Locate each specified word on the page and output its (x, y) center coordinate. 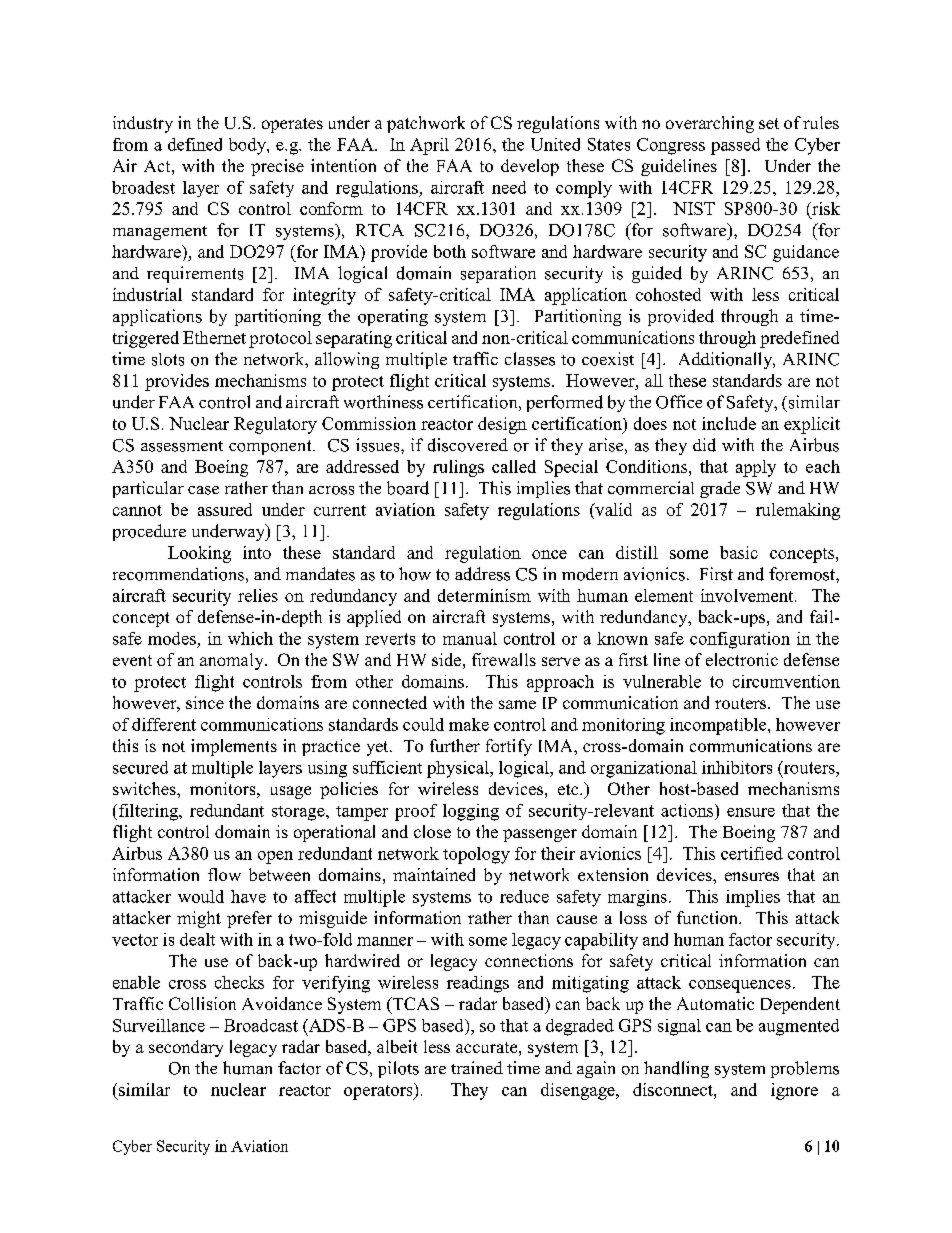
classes (530, 359)
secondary (186, 1048)
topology (476, 855)
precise (277, 167)
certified (752, 853)
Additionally (727, 360)
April (429, 146)
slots (168, 359)
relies (258, 595)
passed (735, 146)
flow (224, 874)
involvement (748, 595)
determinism (484, 595)
